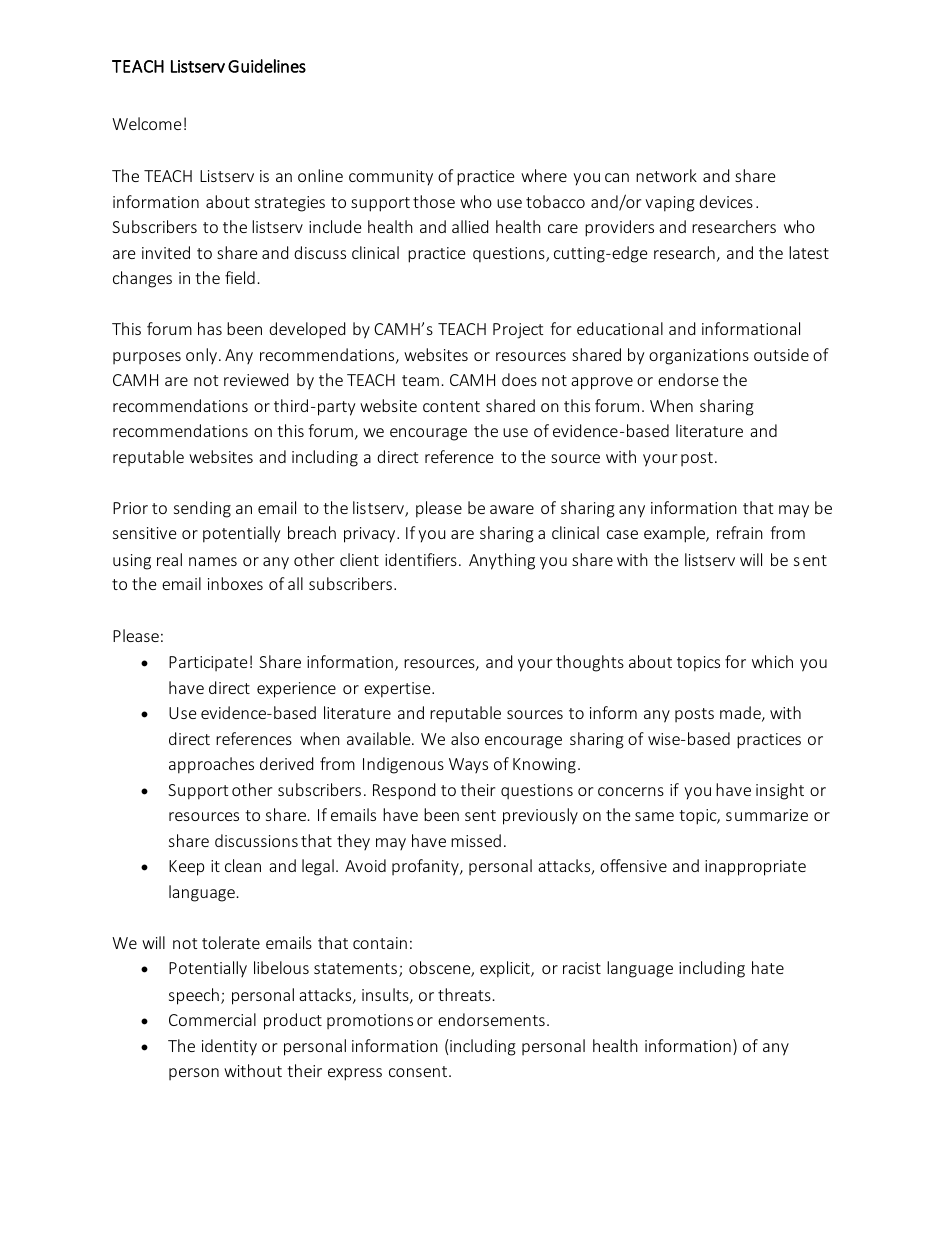  What do you see at coordinates (464, 994) in the page?
I see `threats` at bounding box center [464, 994].
